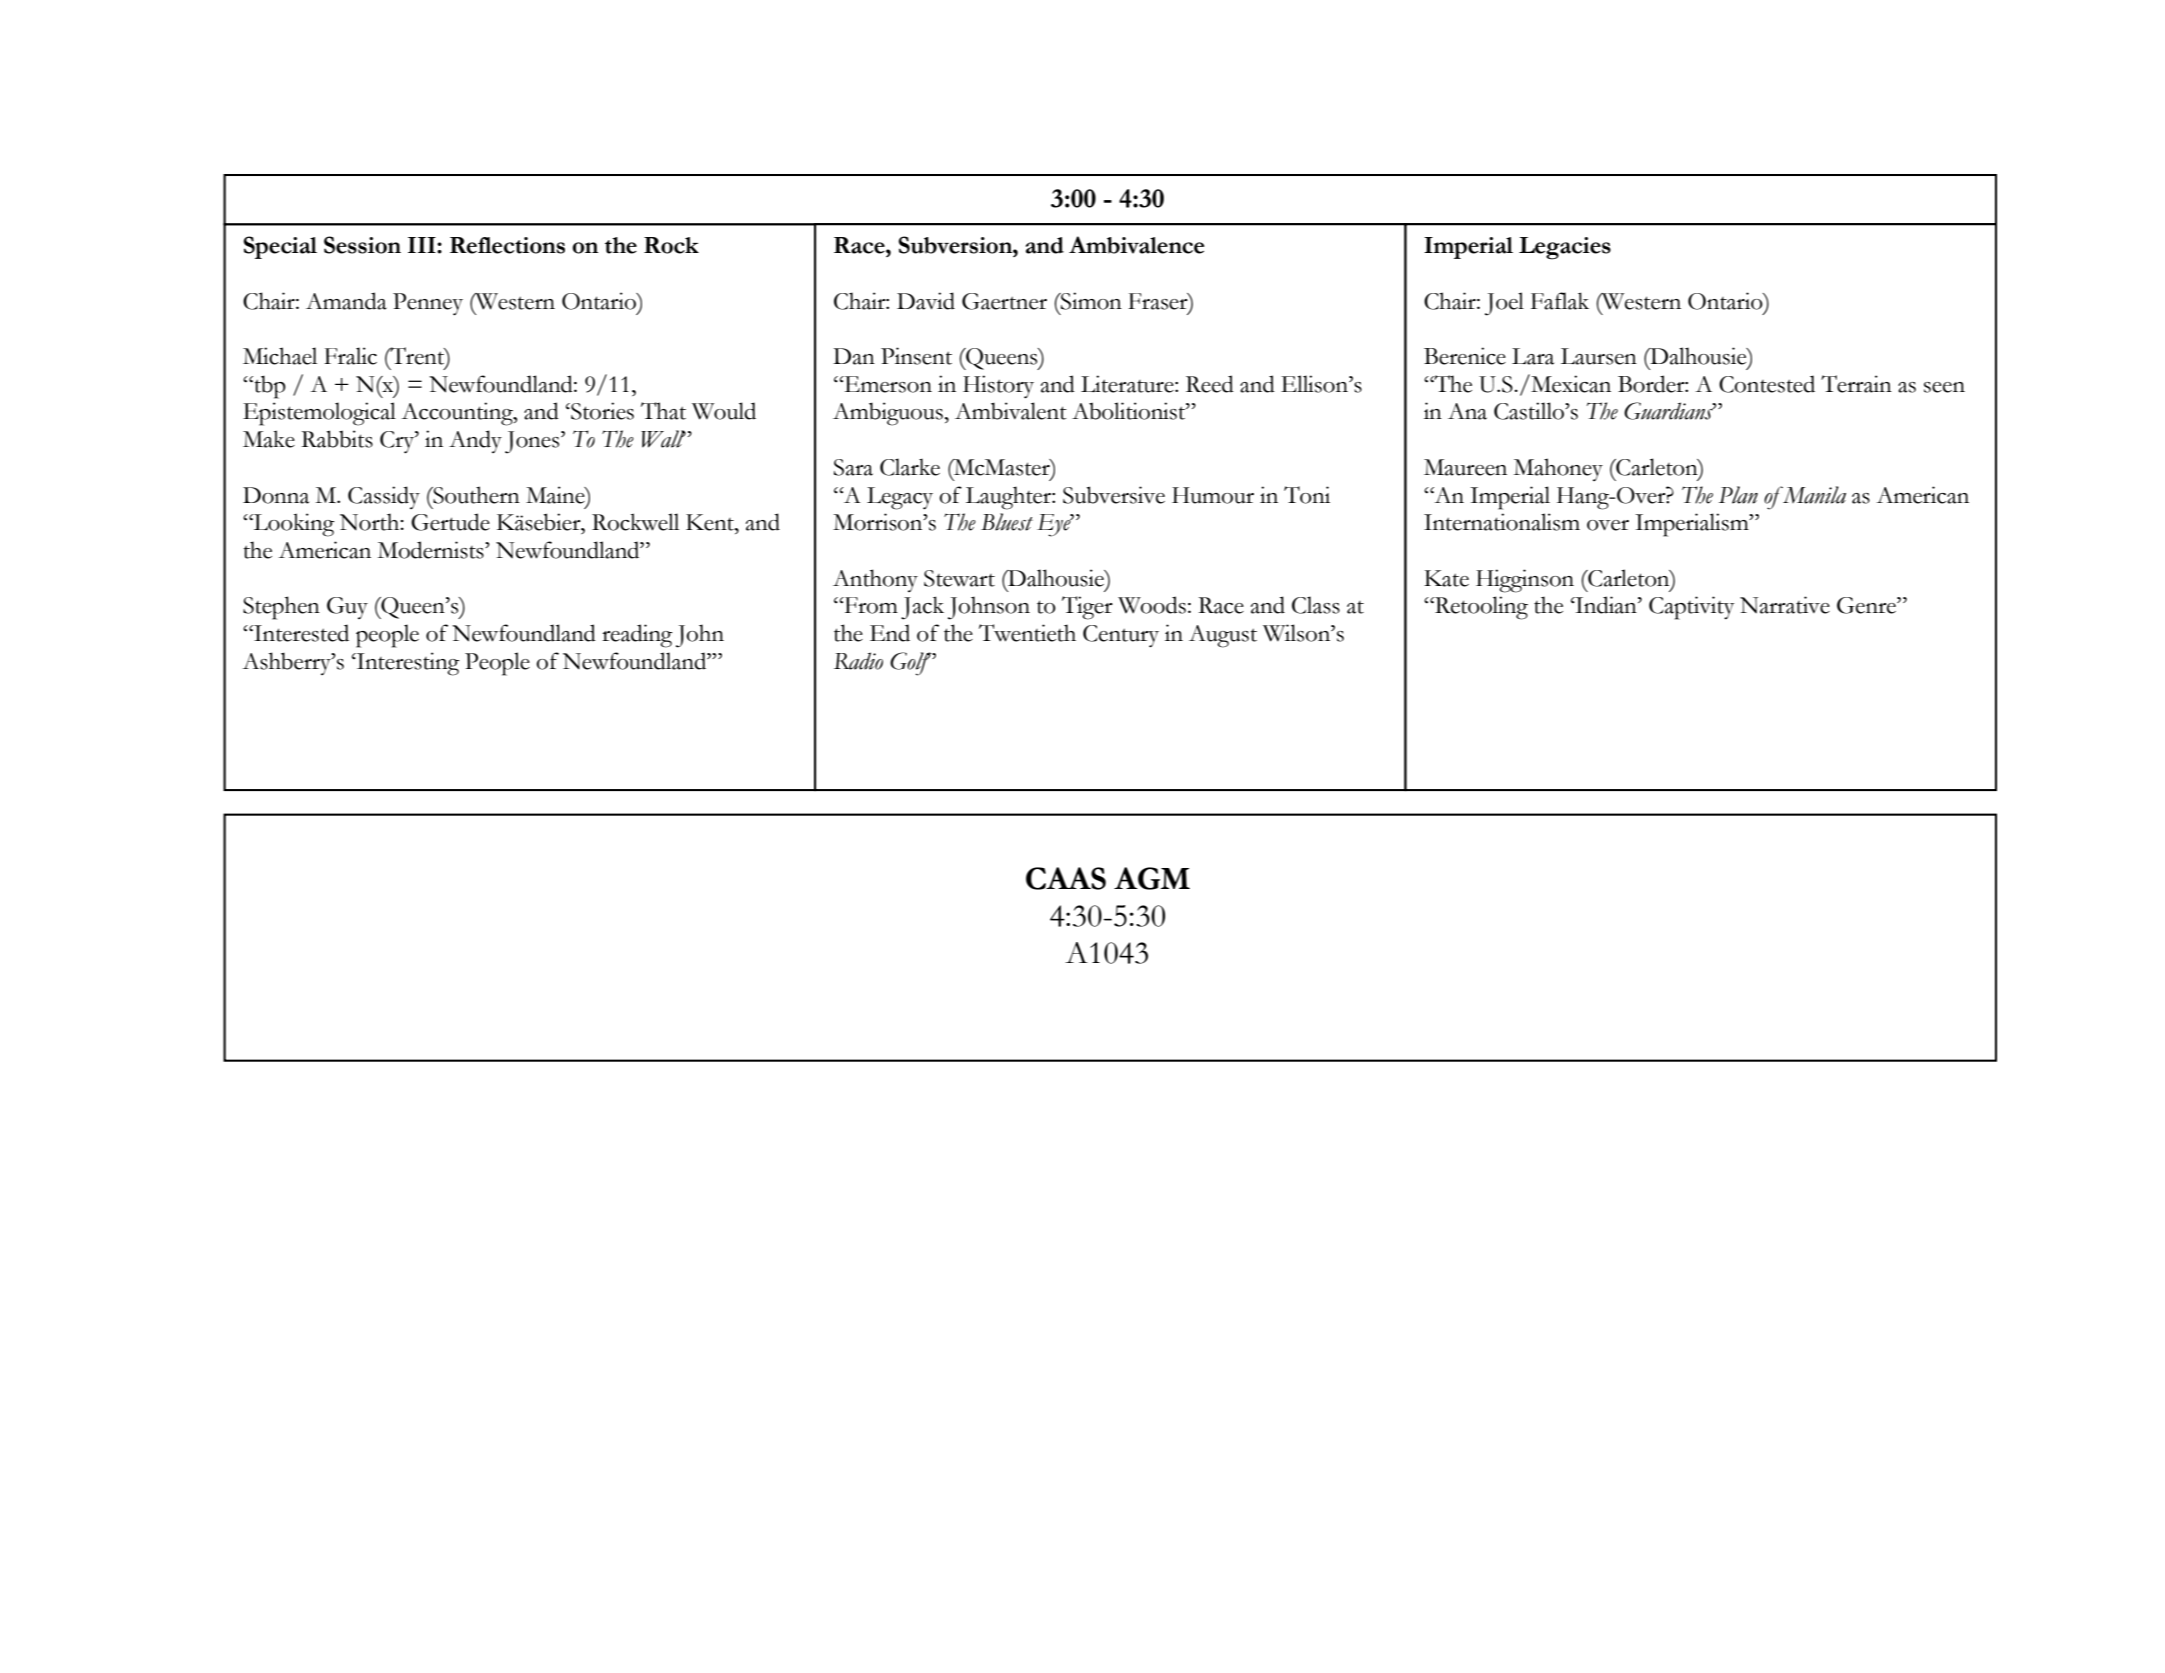 Image resolution: width=2165 pixels, height=1673 pixels. Describe the element at coordinates (1121, 636) in the screenshot. I see `Century` at that location.
